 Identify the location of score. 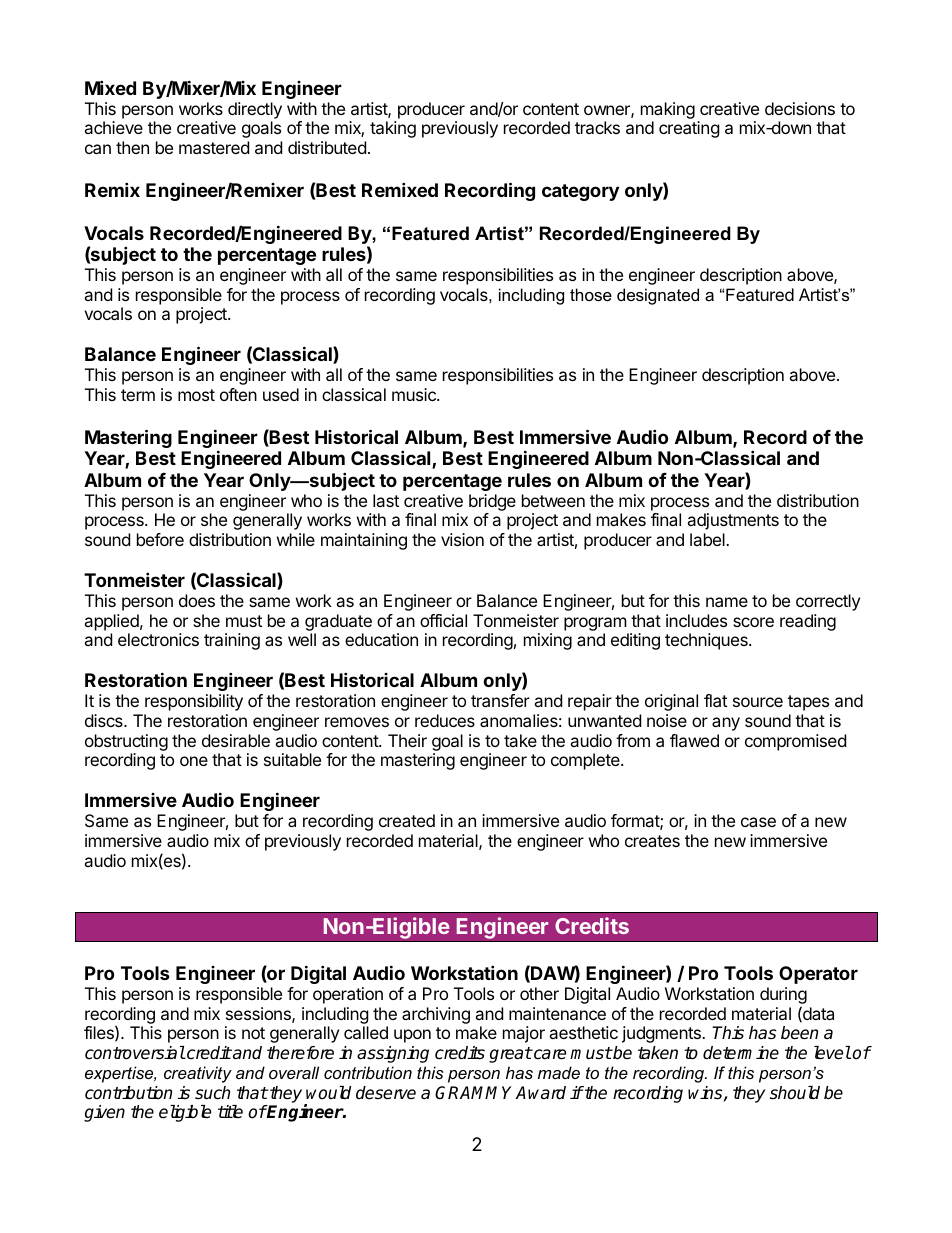
(753, 622).
